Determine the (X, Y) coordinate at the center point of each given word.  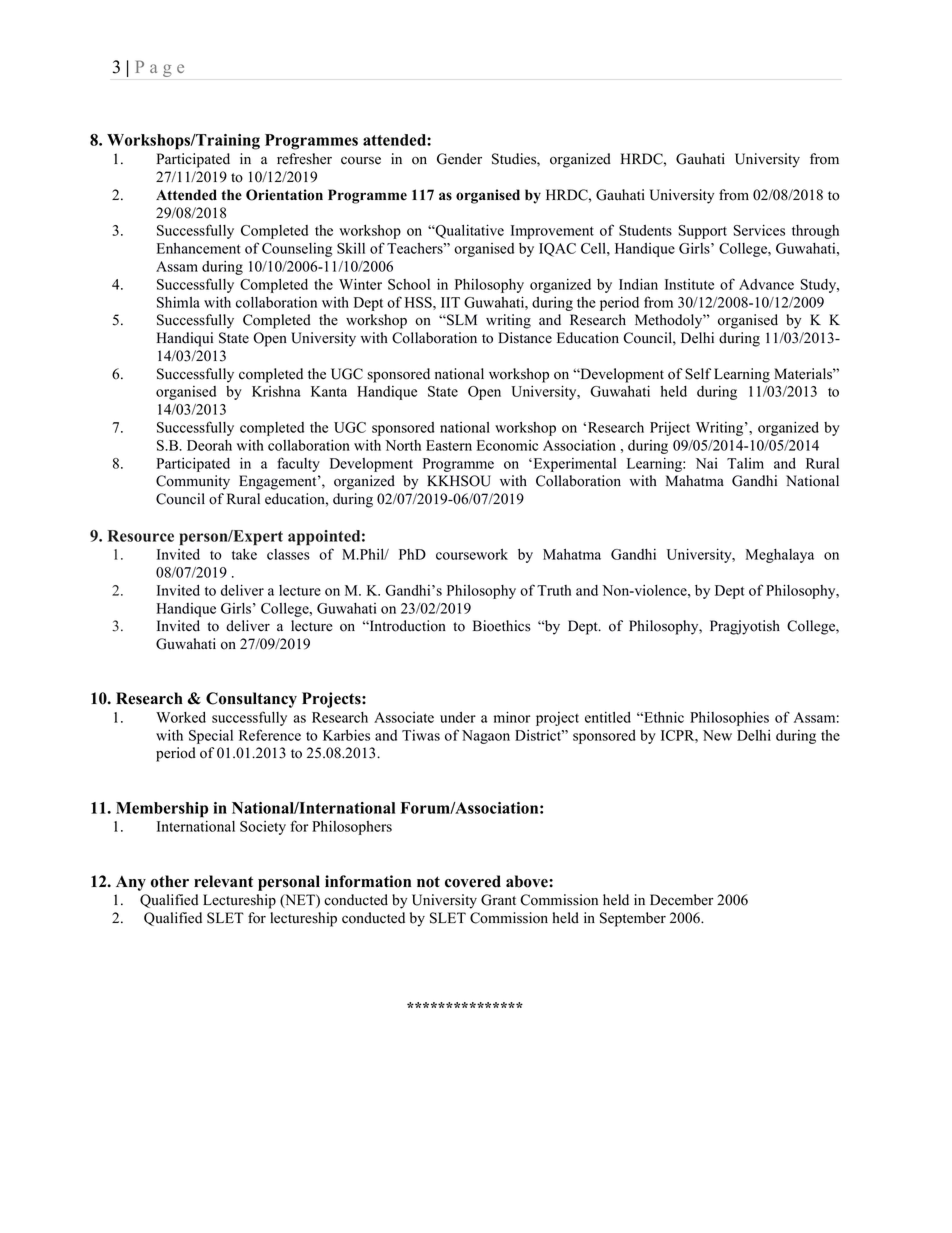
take (244, 554)
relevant (223, 881)
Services (759, 230)
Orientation (284, 195)
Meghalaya (780, 556)
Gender (459, 159)
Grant (498, 900)
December (681, 900)
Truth (554, 590)
